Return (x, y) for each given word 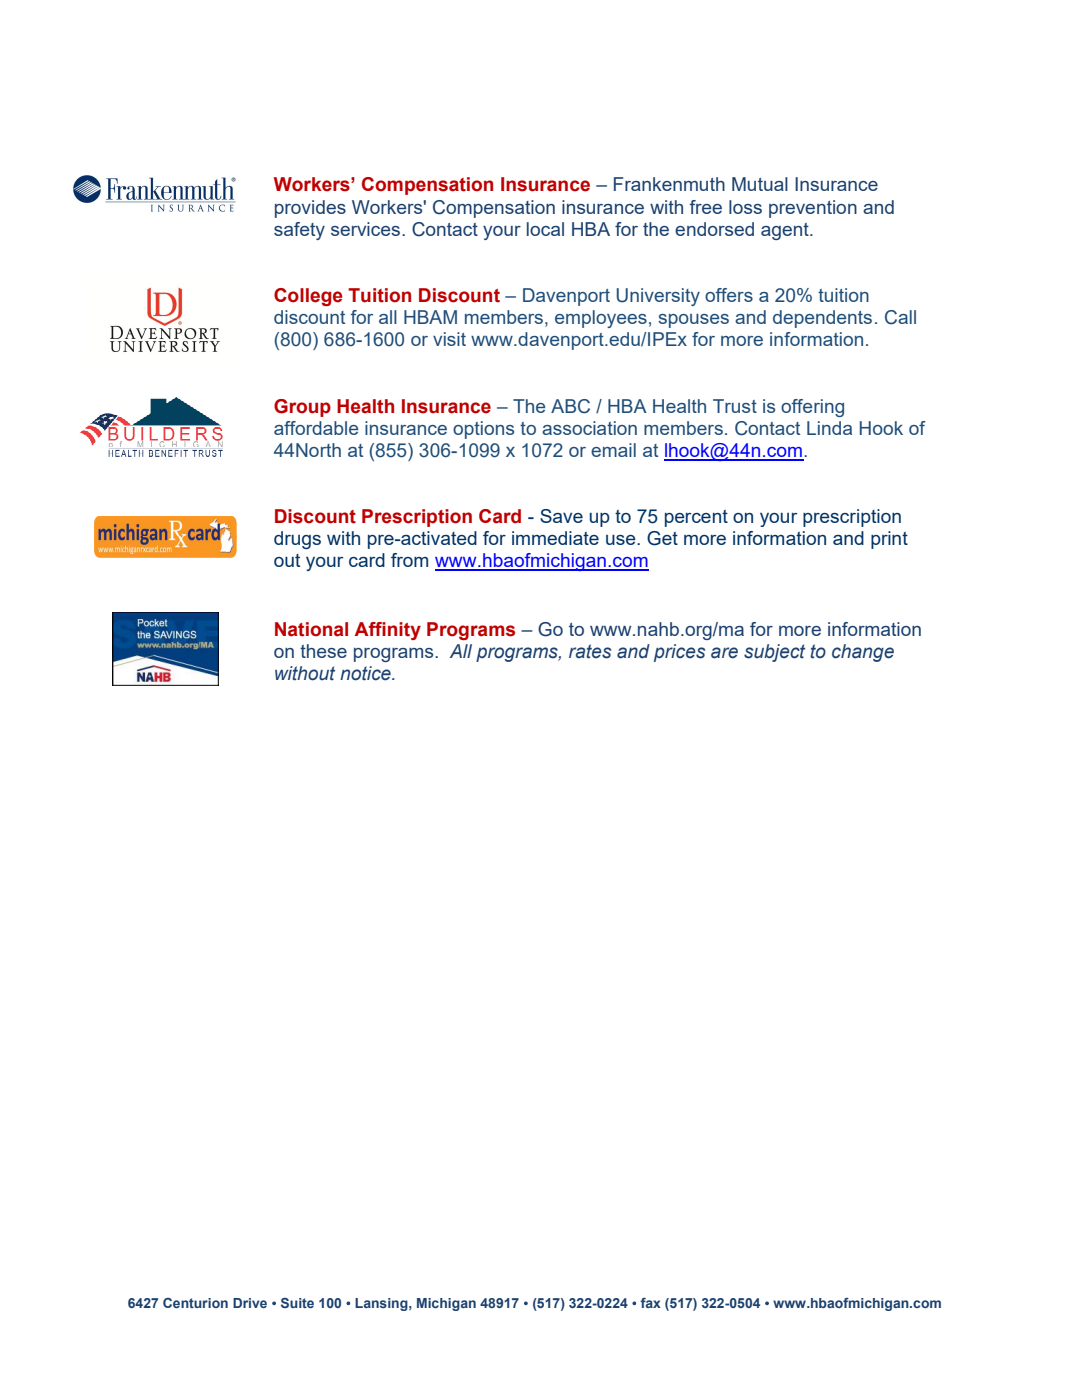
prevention (813, 209)
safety (299, 231)
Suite (297, 1303)
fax (650, 1303)
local (545, 229)
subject (774, 653)
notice (366, 673)
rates (590, 651)
